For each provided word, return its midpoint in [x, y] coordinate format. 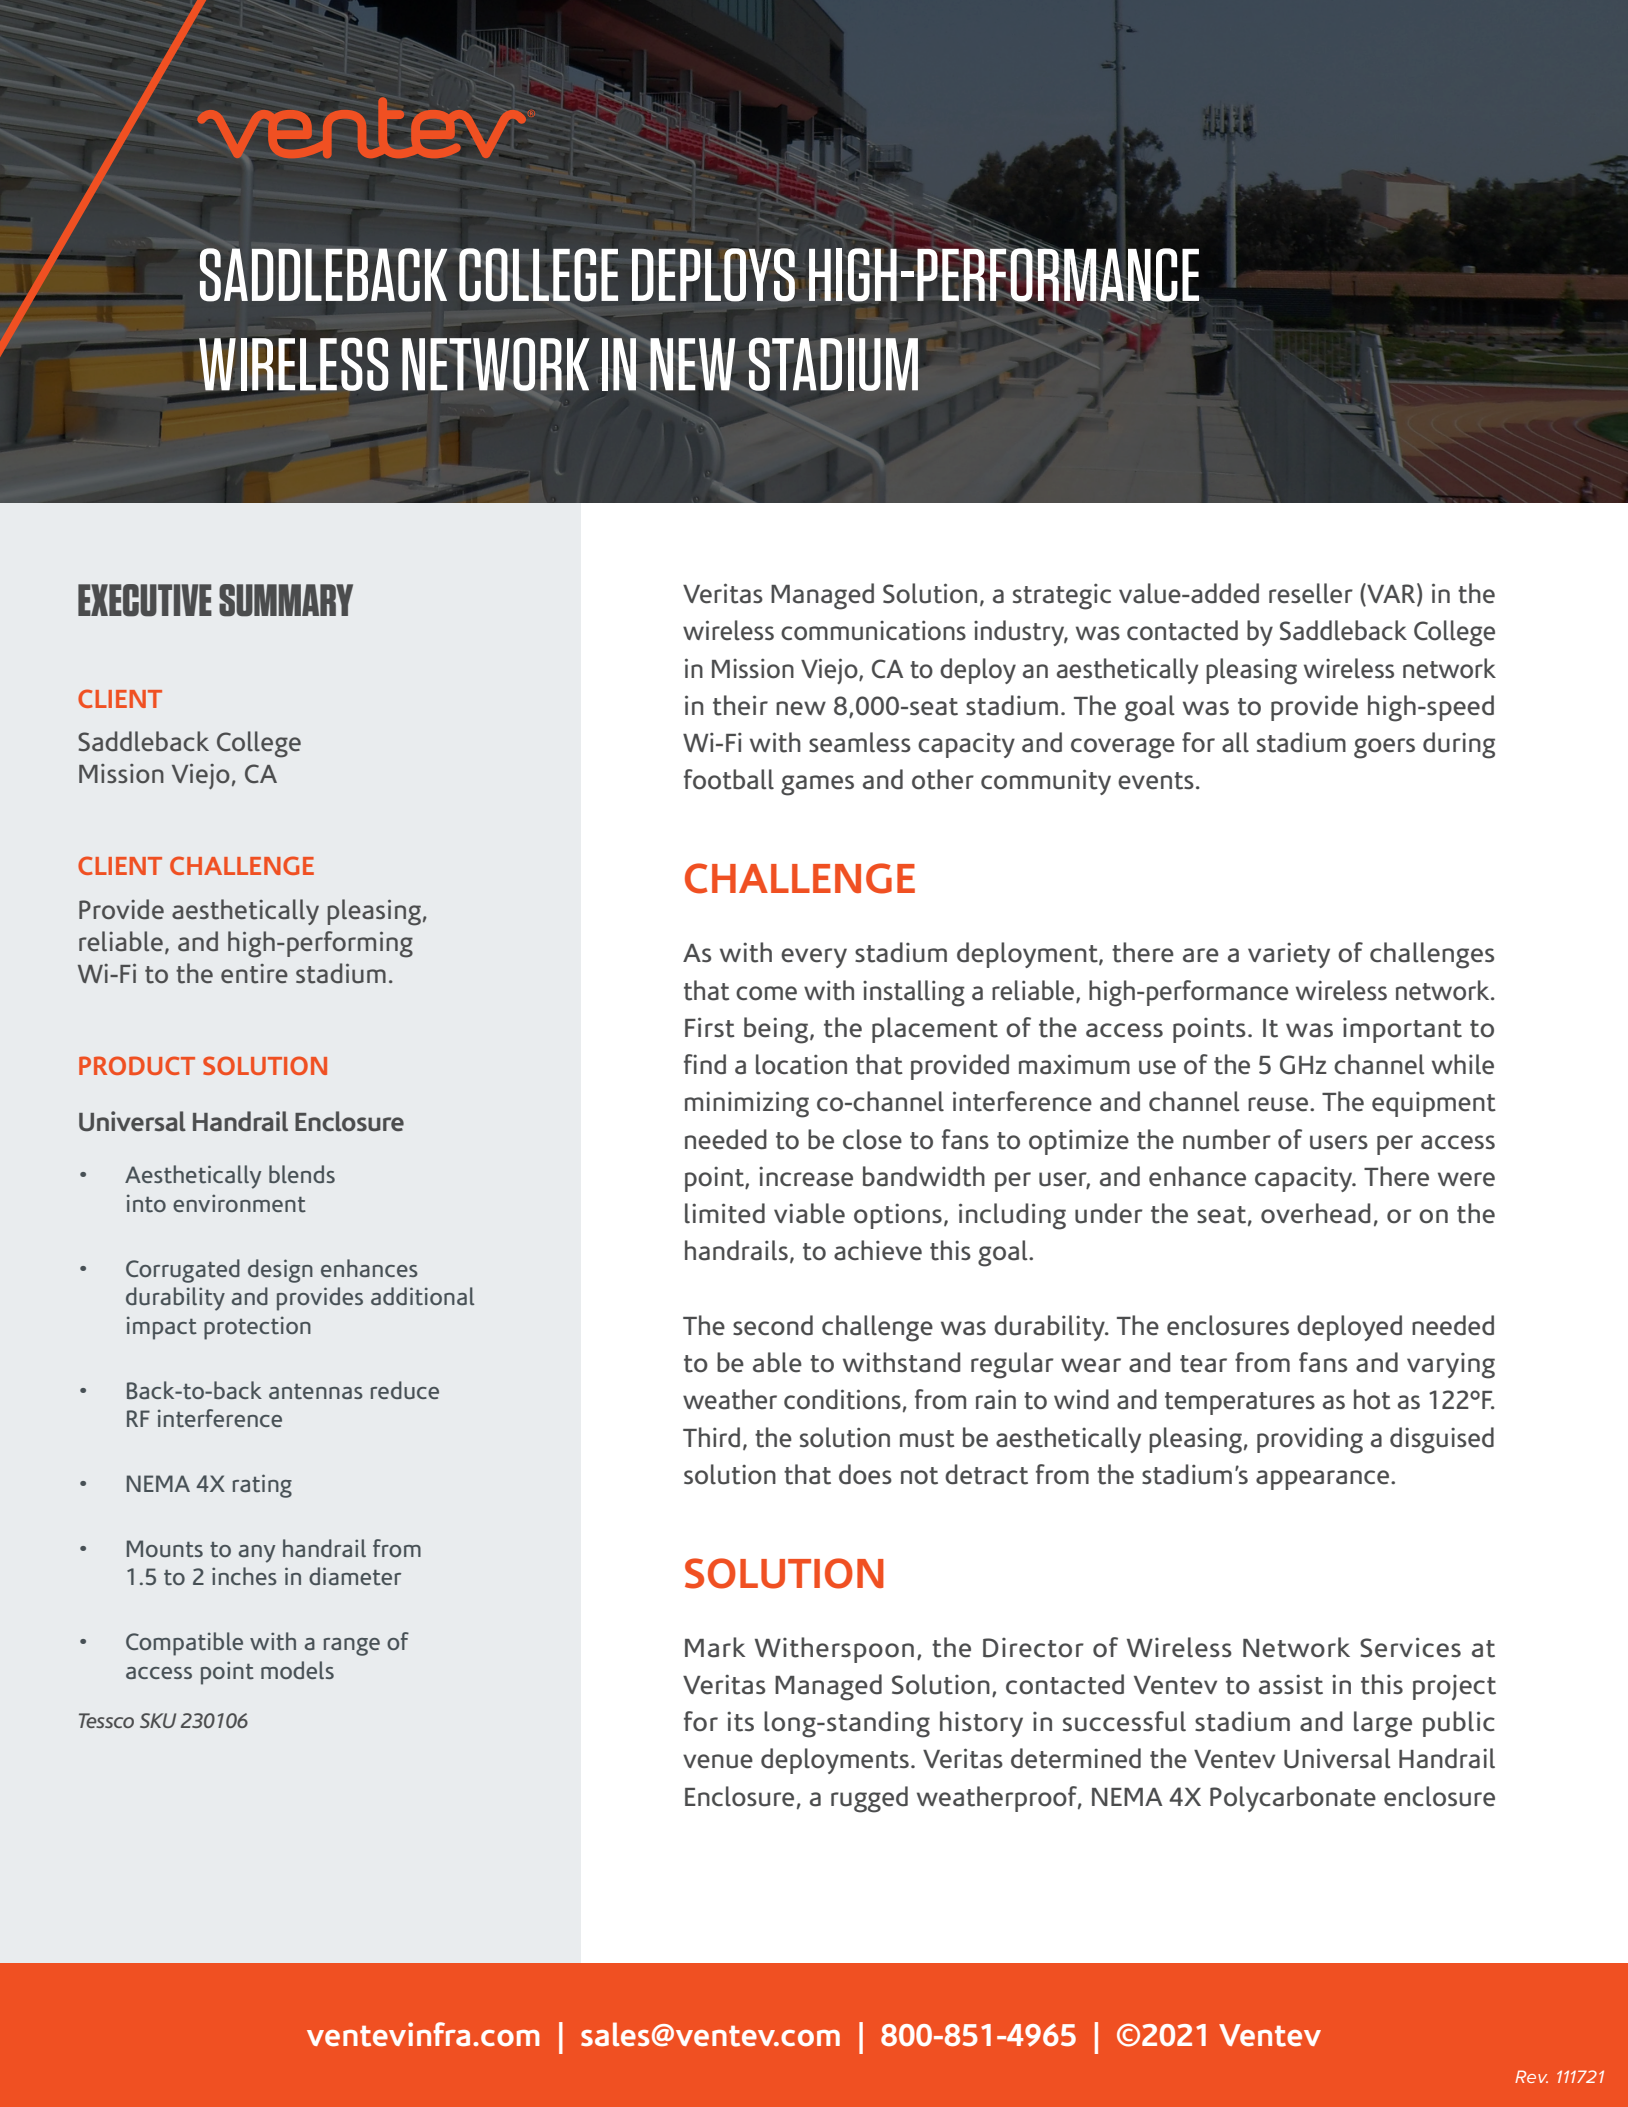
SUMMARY [286, 600]
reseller [1311, 593]
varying [1451, 1366]
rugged [869, 1799]
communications [873, 630]
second [773, 1325]
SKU [158, 1720]
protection [257, 1328]
